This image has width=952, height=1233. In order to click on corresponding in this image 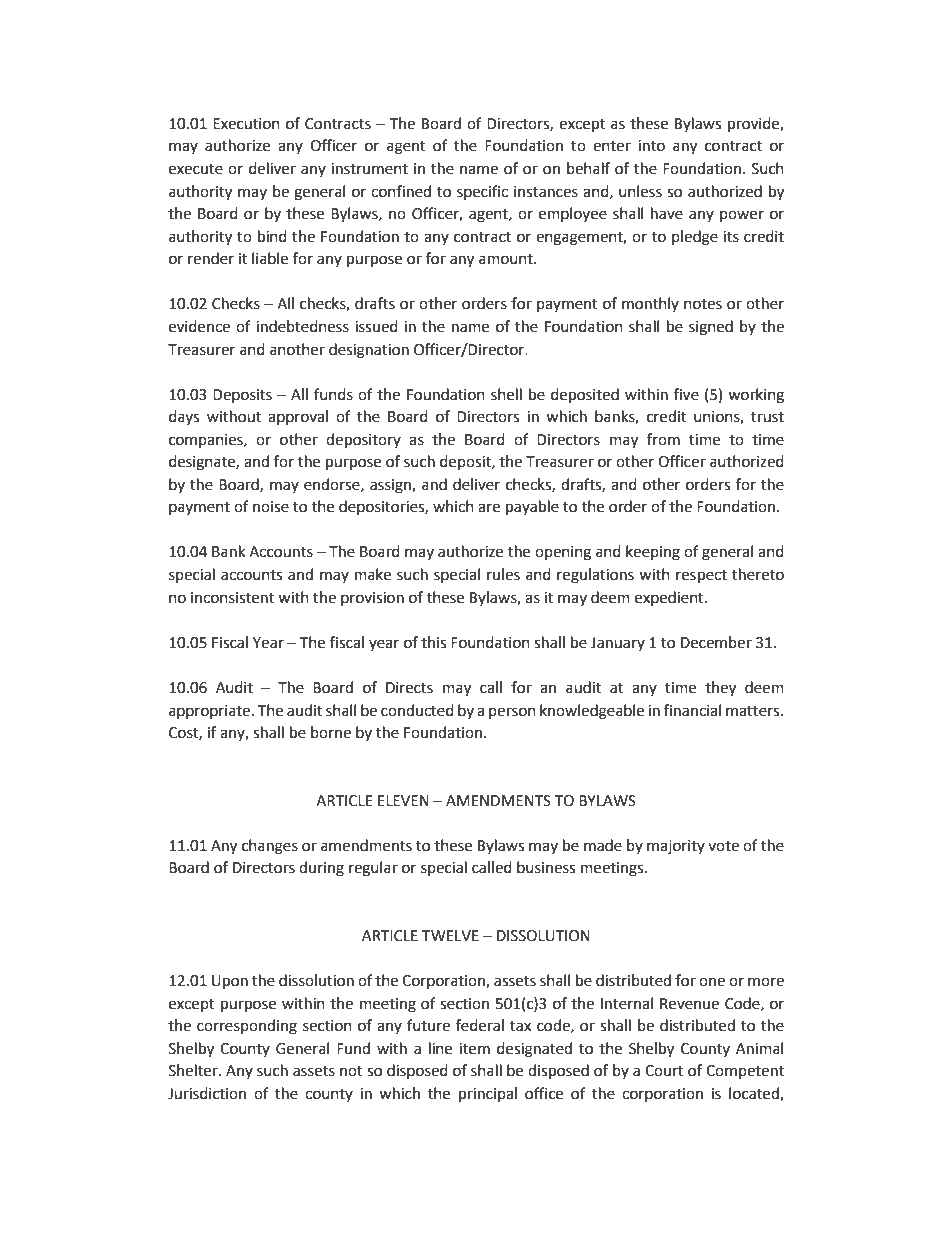, I will do `click(247, 1027)`.
